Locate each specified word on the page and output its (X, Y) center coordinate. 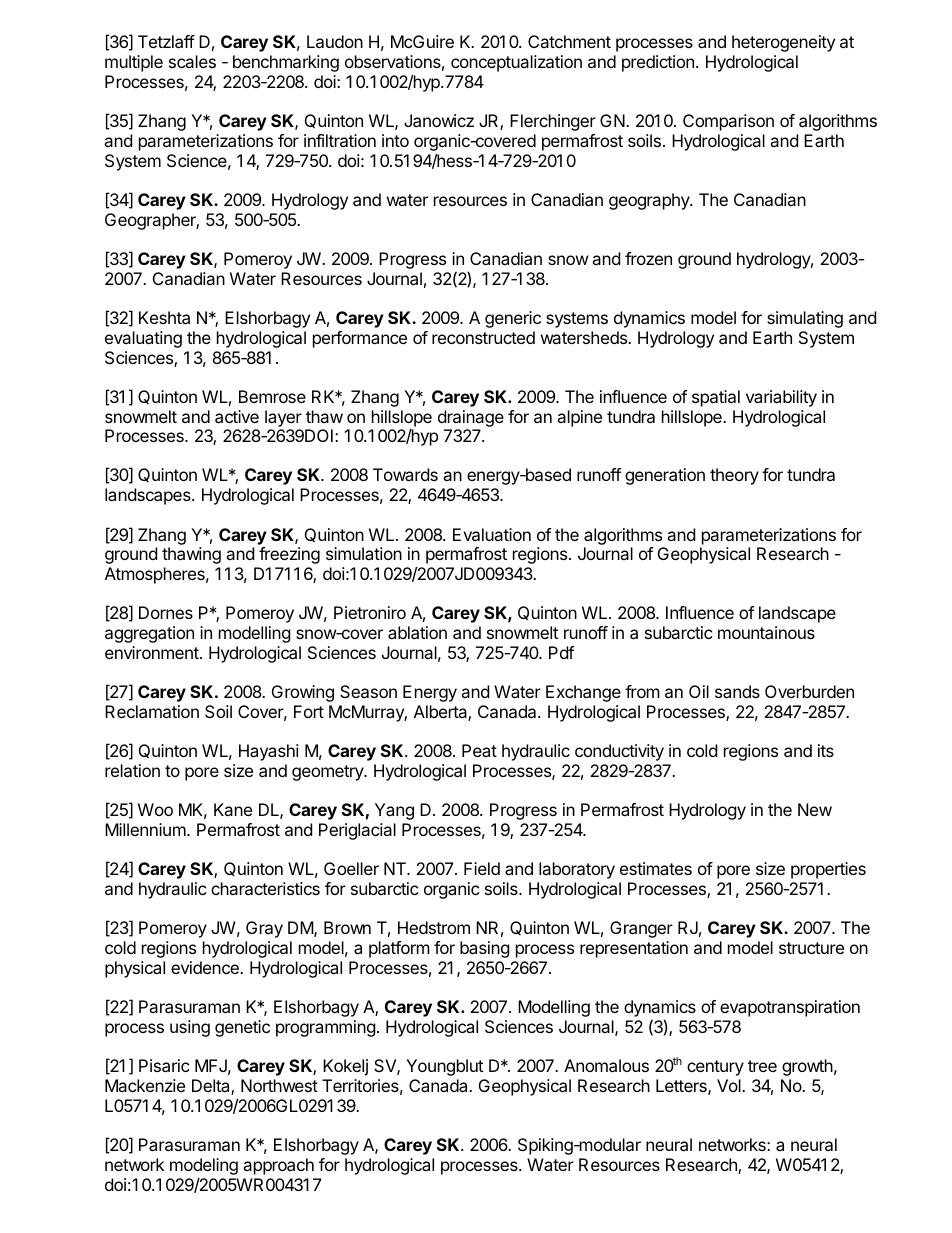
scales (192, 61)
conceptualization (516, 63)
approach (278, 1166)
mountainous (766, 632)
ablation (417, 632)
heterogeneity (783, 43)
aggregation (149, 634)
